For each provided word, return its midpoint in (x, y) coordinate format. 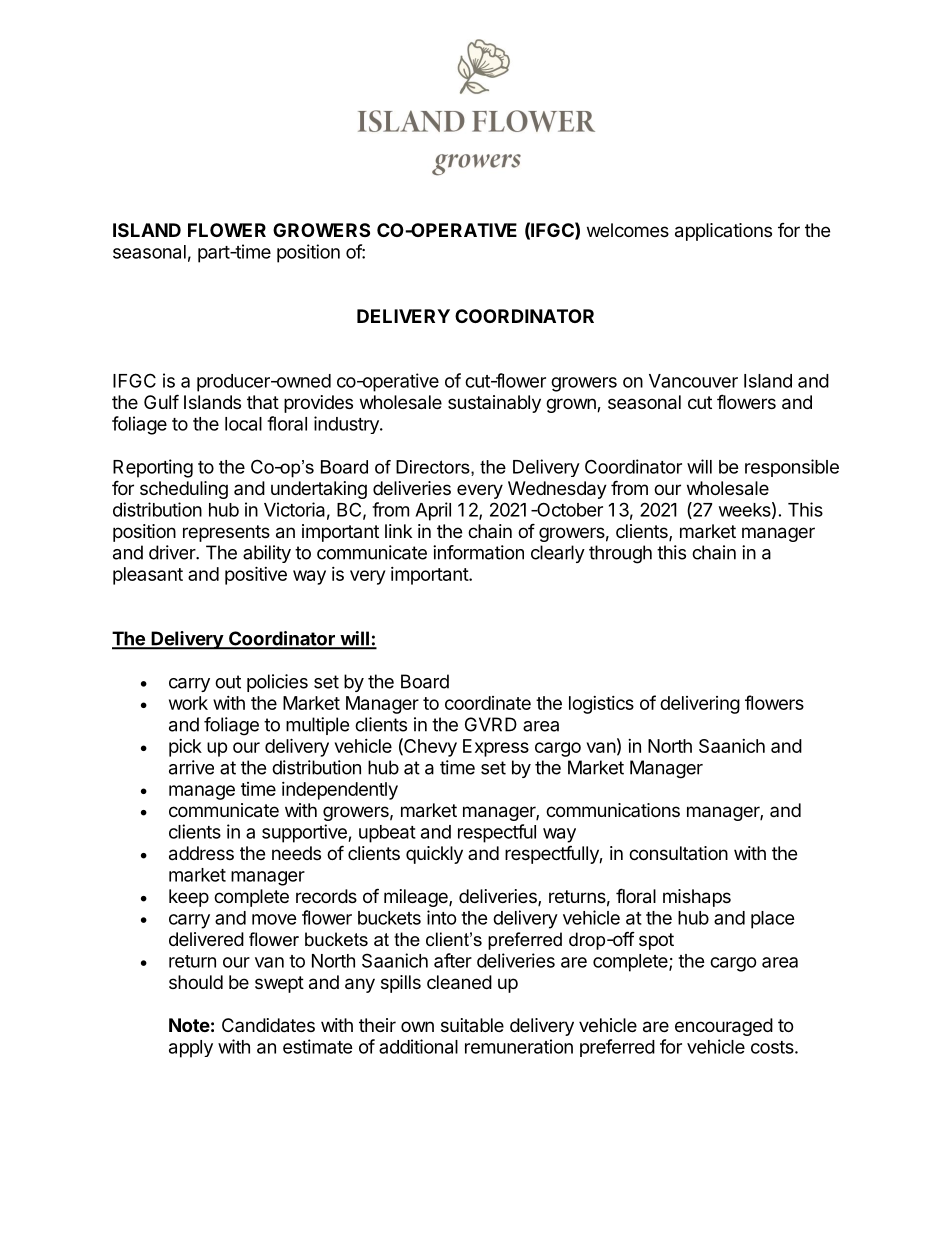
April (433, 511)
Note (189, 1025)
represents (226, 533)
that (263, 402)
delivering (700, 705)
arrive (191, 767)
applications (723, 232)
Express (496, 748)
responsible (792, 468)
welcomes (628, 230)
